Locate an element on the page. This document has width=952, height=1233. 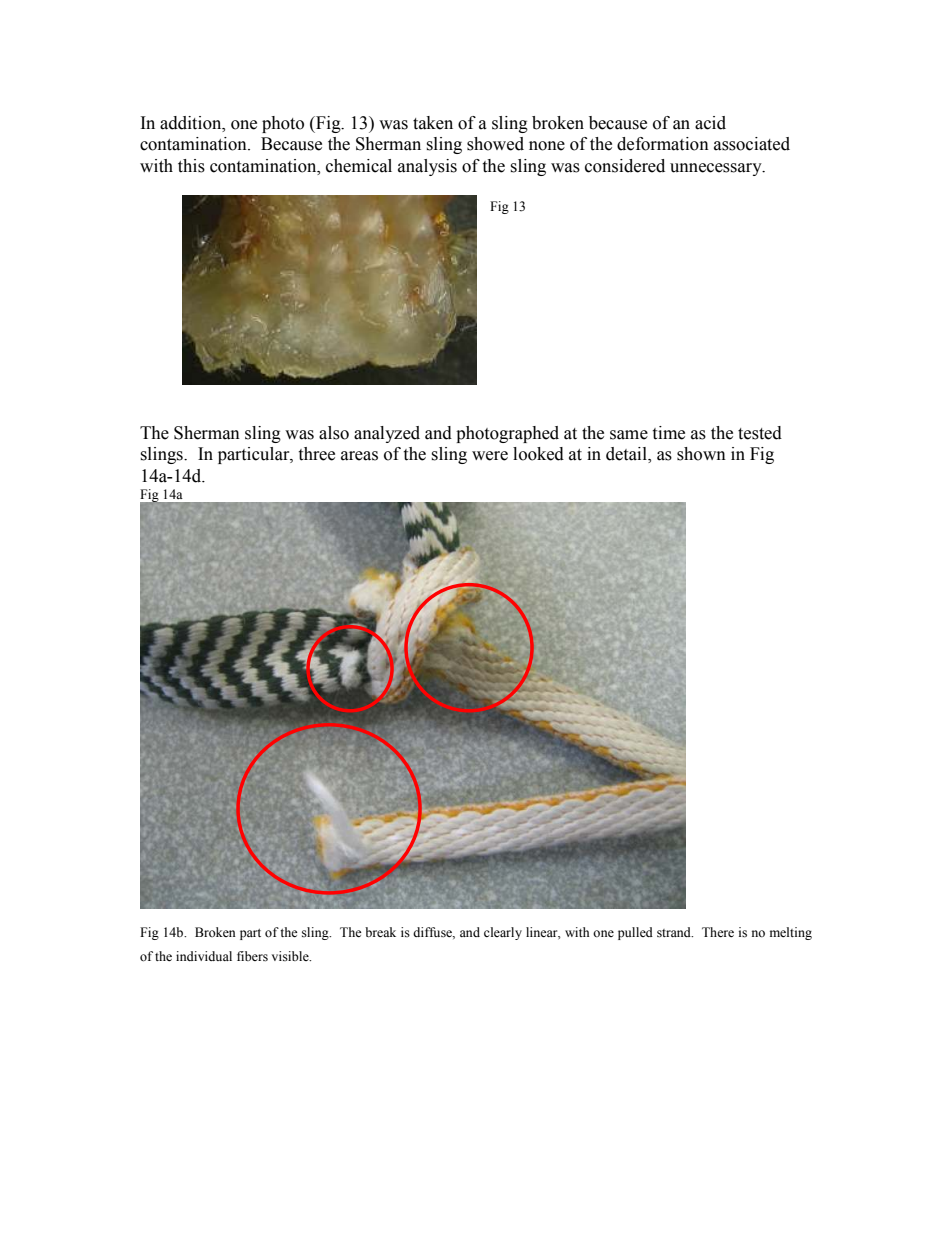
shown is located at coordinates (701, 454).
